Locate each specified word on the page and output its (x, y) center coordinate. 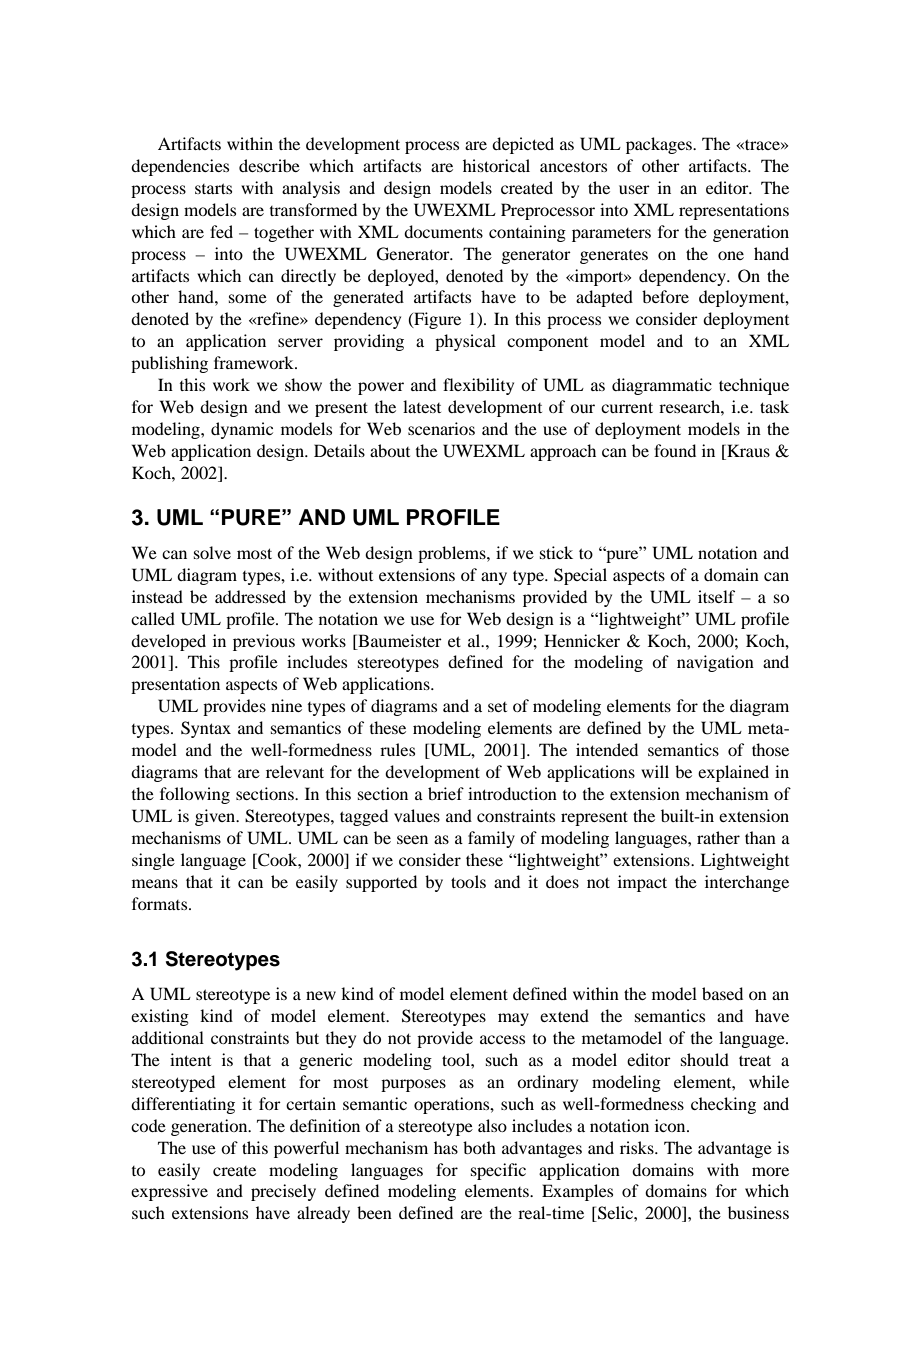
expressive (169, 1192)
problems (453, 554)
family (491, 839)
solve (212, 552)
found (675, 450)
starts (213, 188)
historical (496, 165)
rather (718, 837)
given (216, 817)
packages (660, 145)
